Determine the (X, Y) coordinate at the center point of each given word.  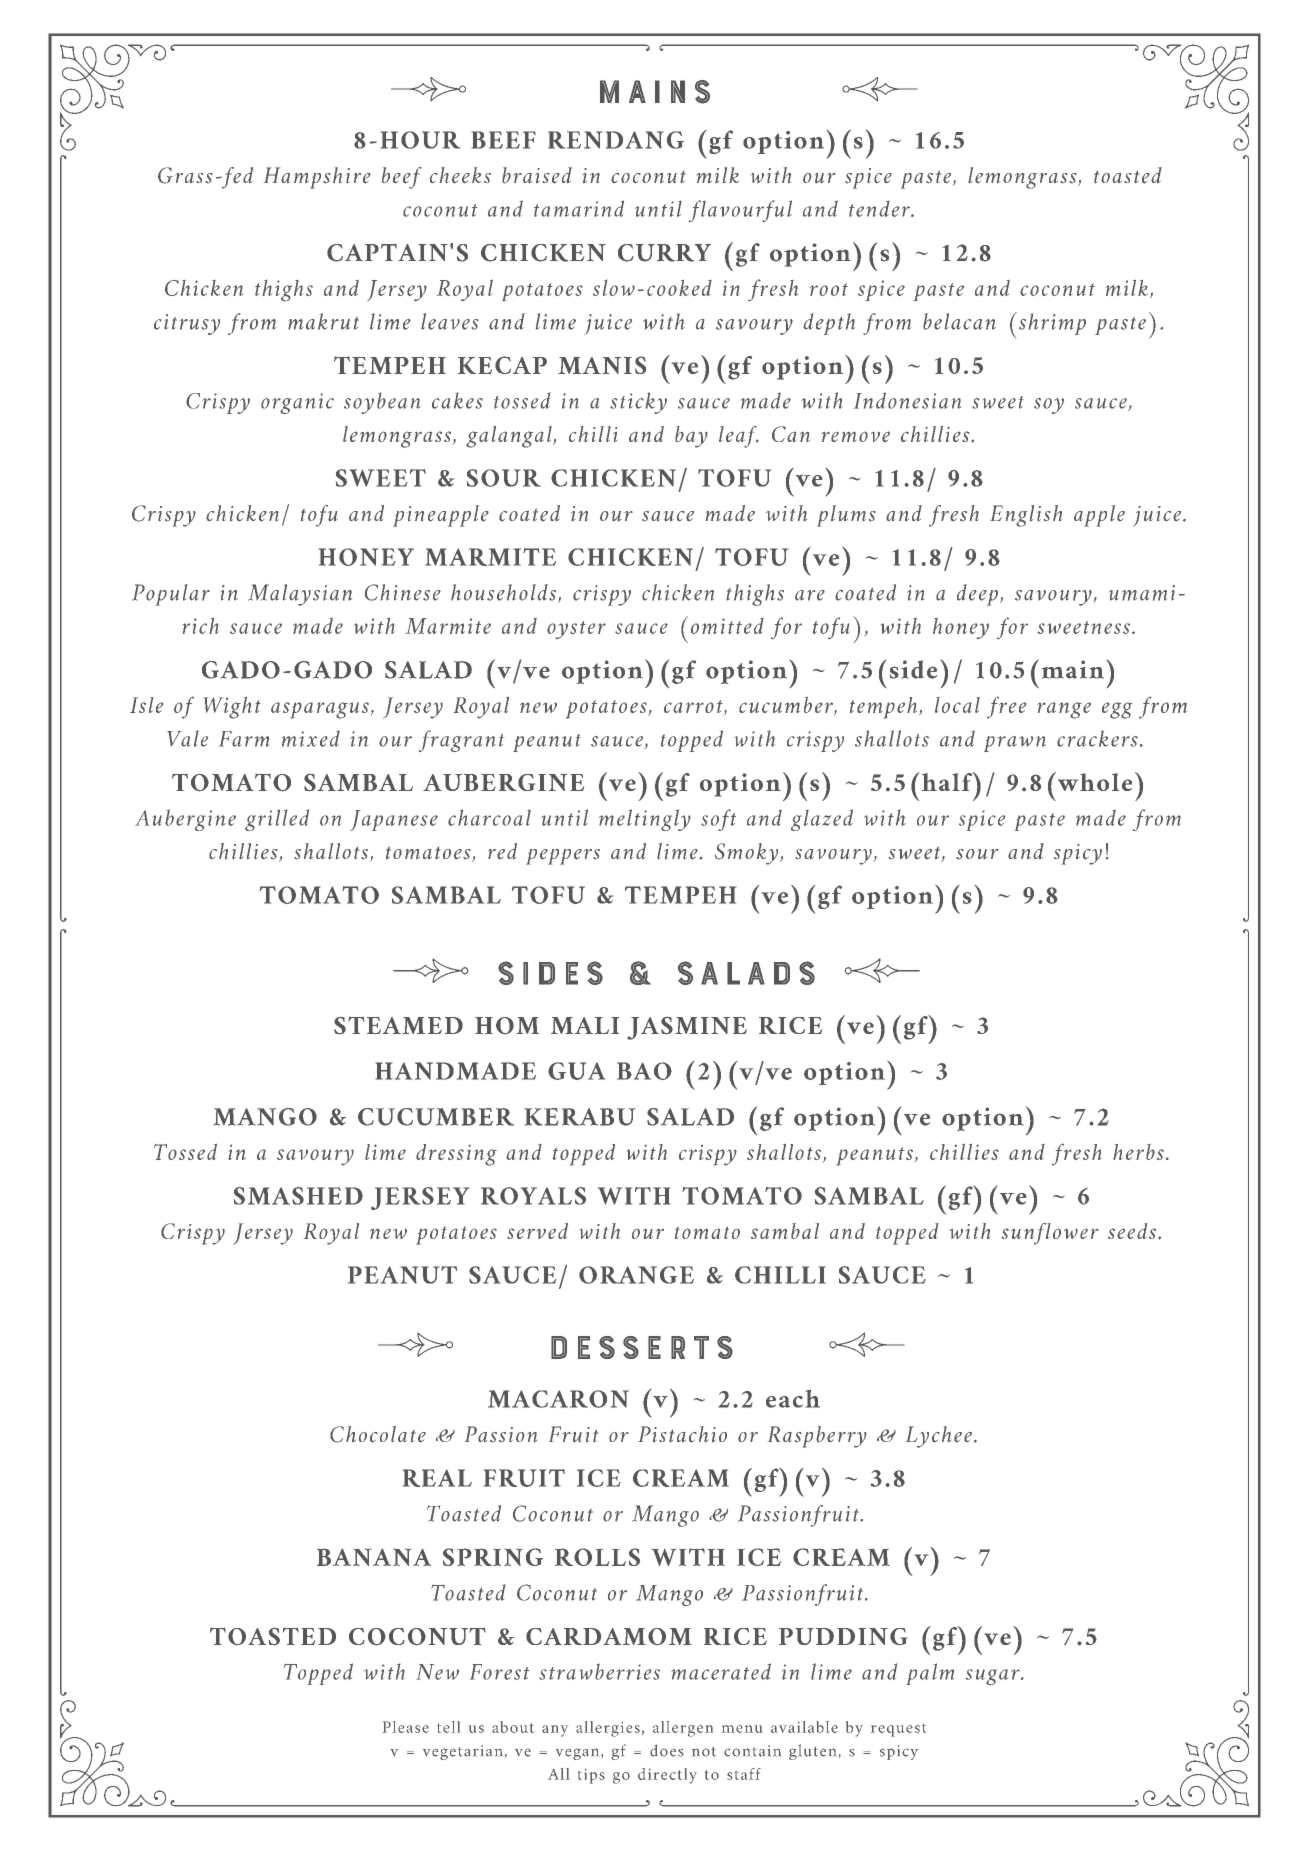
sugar (994, 1677)
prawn (1015, 744)
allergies (608, 1729)
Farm (244, 739)
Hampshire (317, 178)
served (537, 1231)
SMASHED (298, 1196)
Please (406, 1727)
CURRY (664, 253)
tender (880, 209)
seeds (1133, 1231)
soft (718, 820)
